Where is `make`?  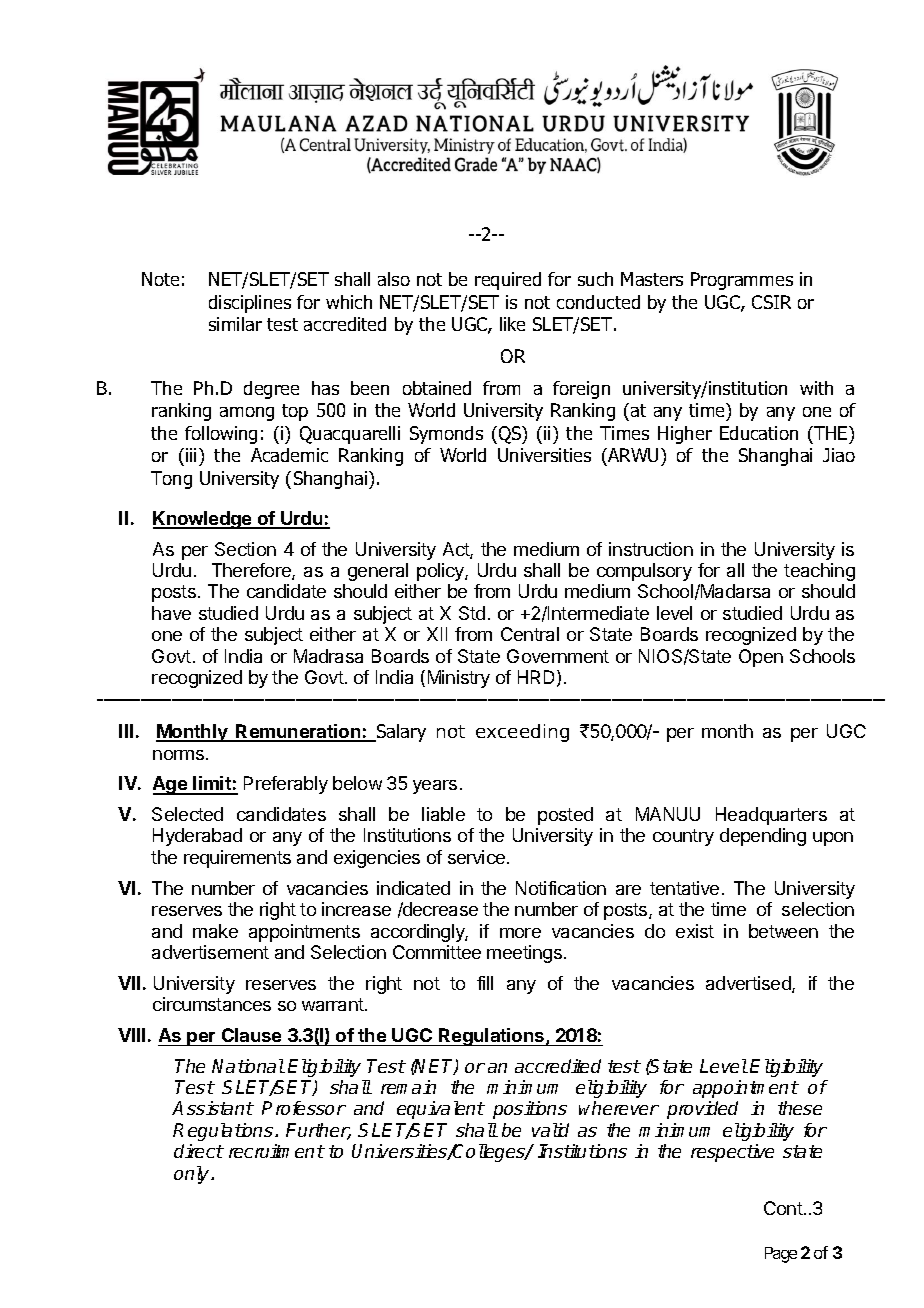
make is located at coordinates (215, 931).
